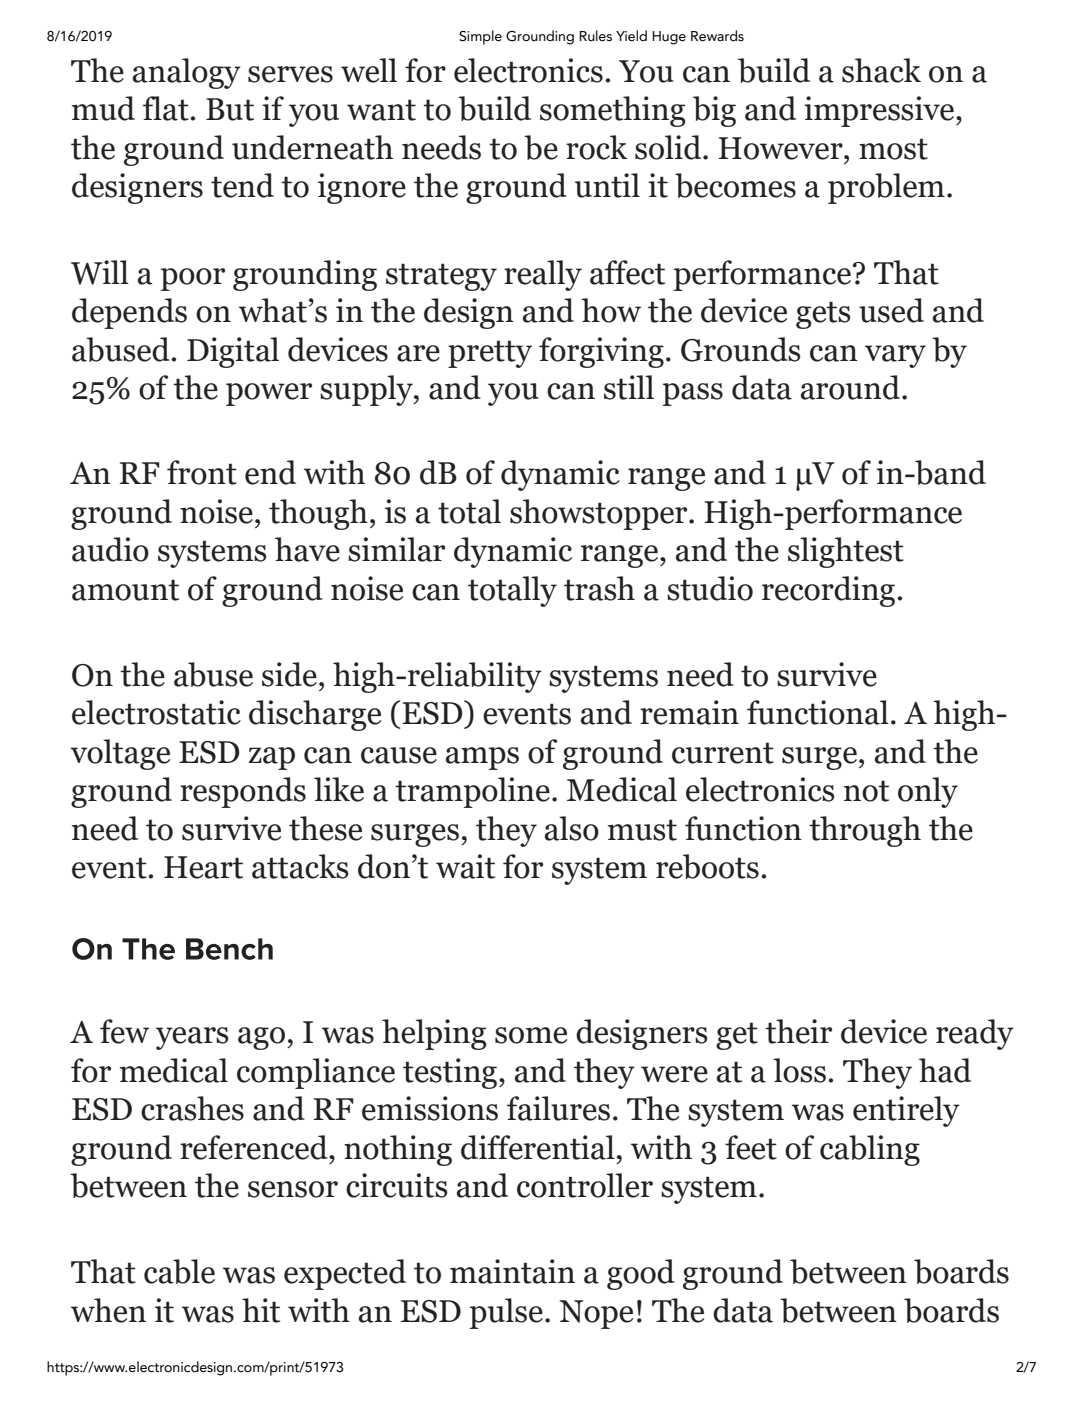 Image resolution: width=1084 pixels, height=1402 pixels. What do you see at coordinates (480, 37) in the screenshot?
I see `Simple` at bounding box center [480, 37].
